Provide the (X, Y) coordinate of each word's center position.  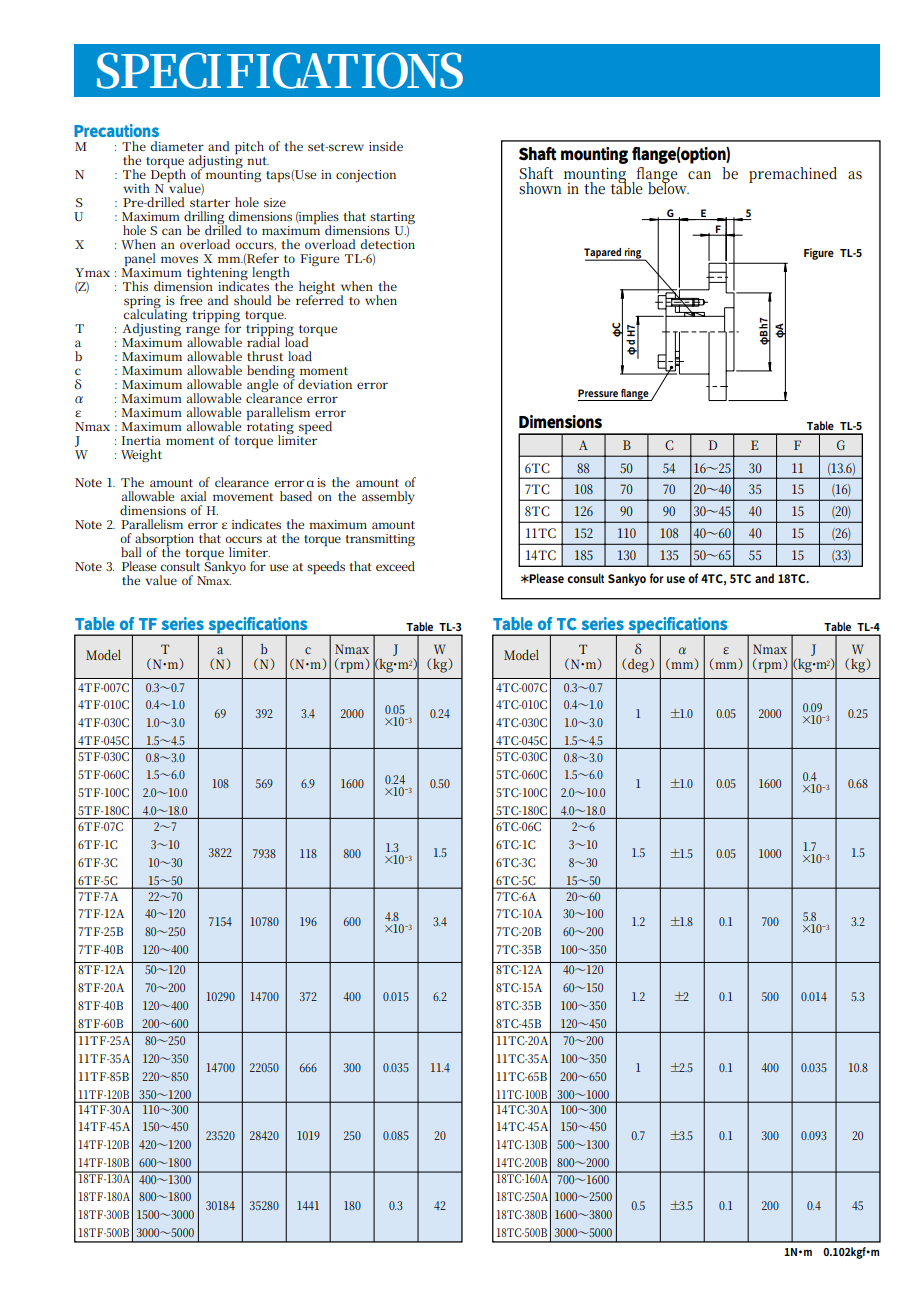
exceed (395, 566)
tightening (217, 275)
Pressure (598, 393)
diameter (177, 146)
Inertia (141, 440)
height (317, 289)
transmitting (380, 540)
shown (540, 187)
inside (386, 146)
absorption (164, 541)
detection (388, 244)
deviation (325, 384)
